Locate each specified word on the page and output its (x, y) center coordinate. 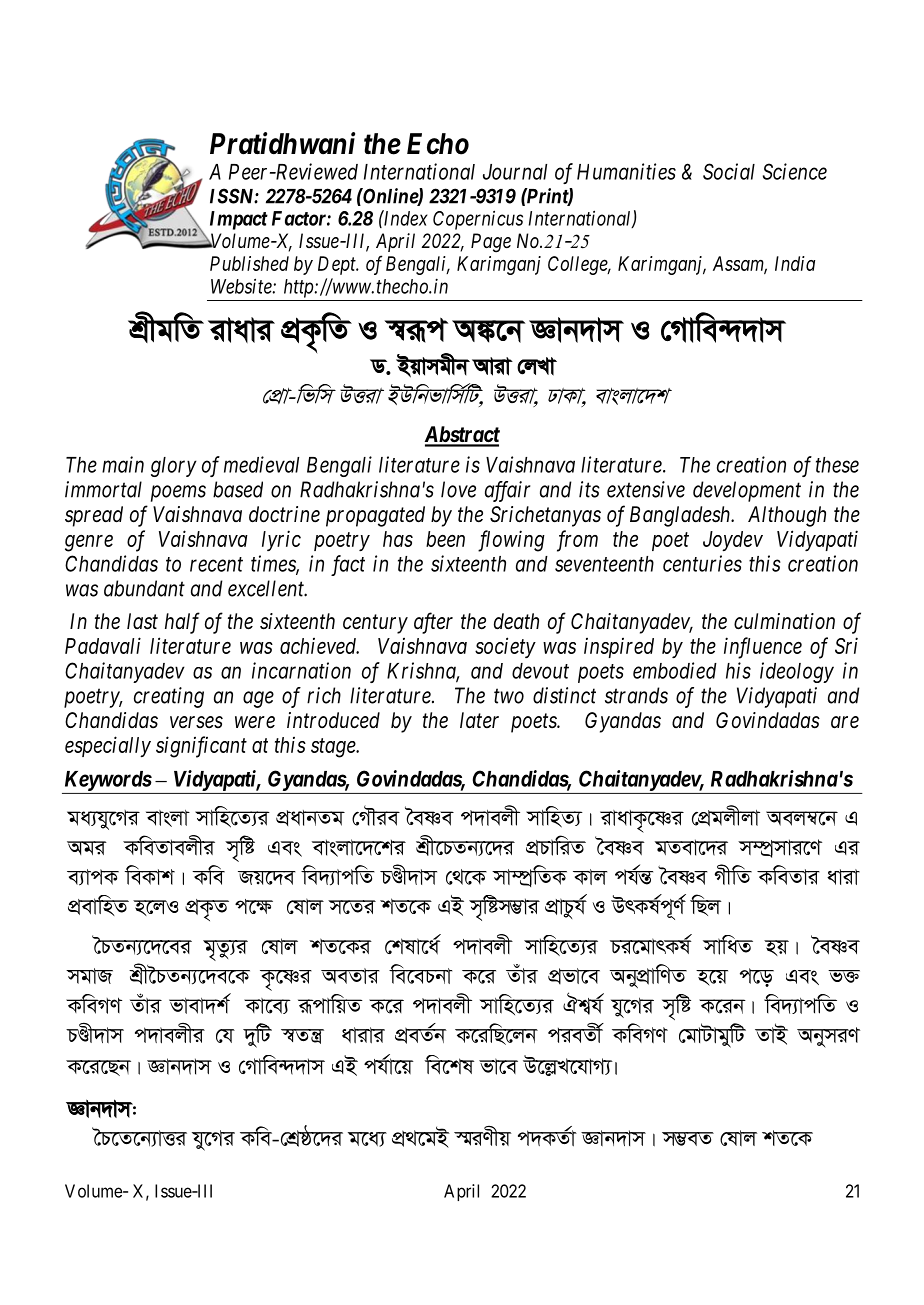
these (837, 465)
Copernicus (478, 220)
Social (729, 171)
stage (334, 748)
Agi (87, 848)
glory (174, 467)
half (182, 623)
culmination (784, 621)
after (433, 623)
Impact (239, 220)
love (458, 489)
